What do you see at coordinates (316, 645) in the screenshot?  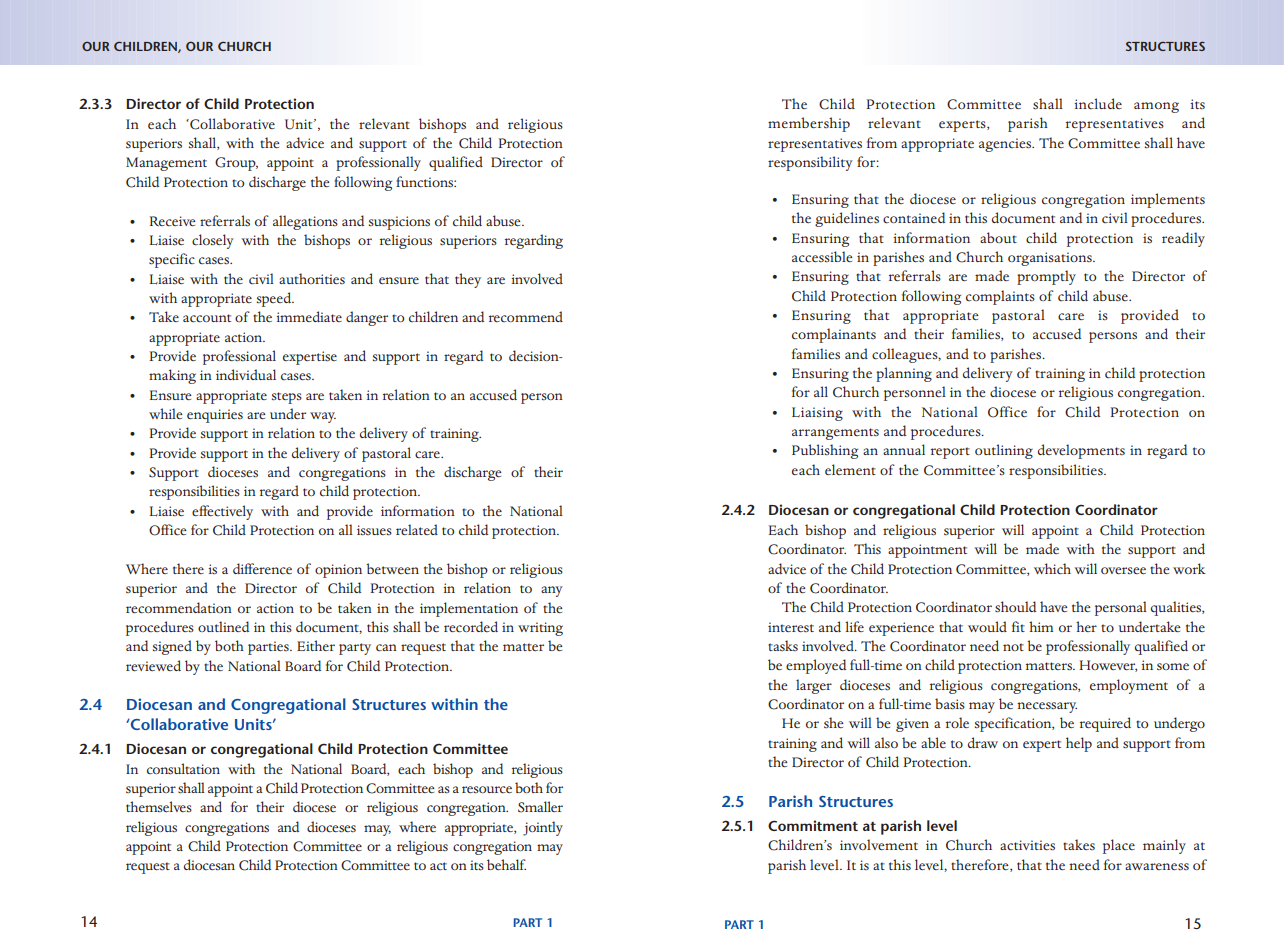 I see `Either` at bounding box center [316, 645].
